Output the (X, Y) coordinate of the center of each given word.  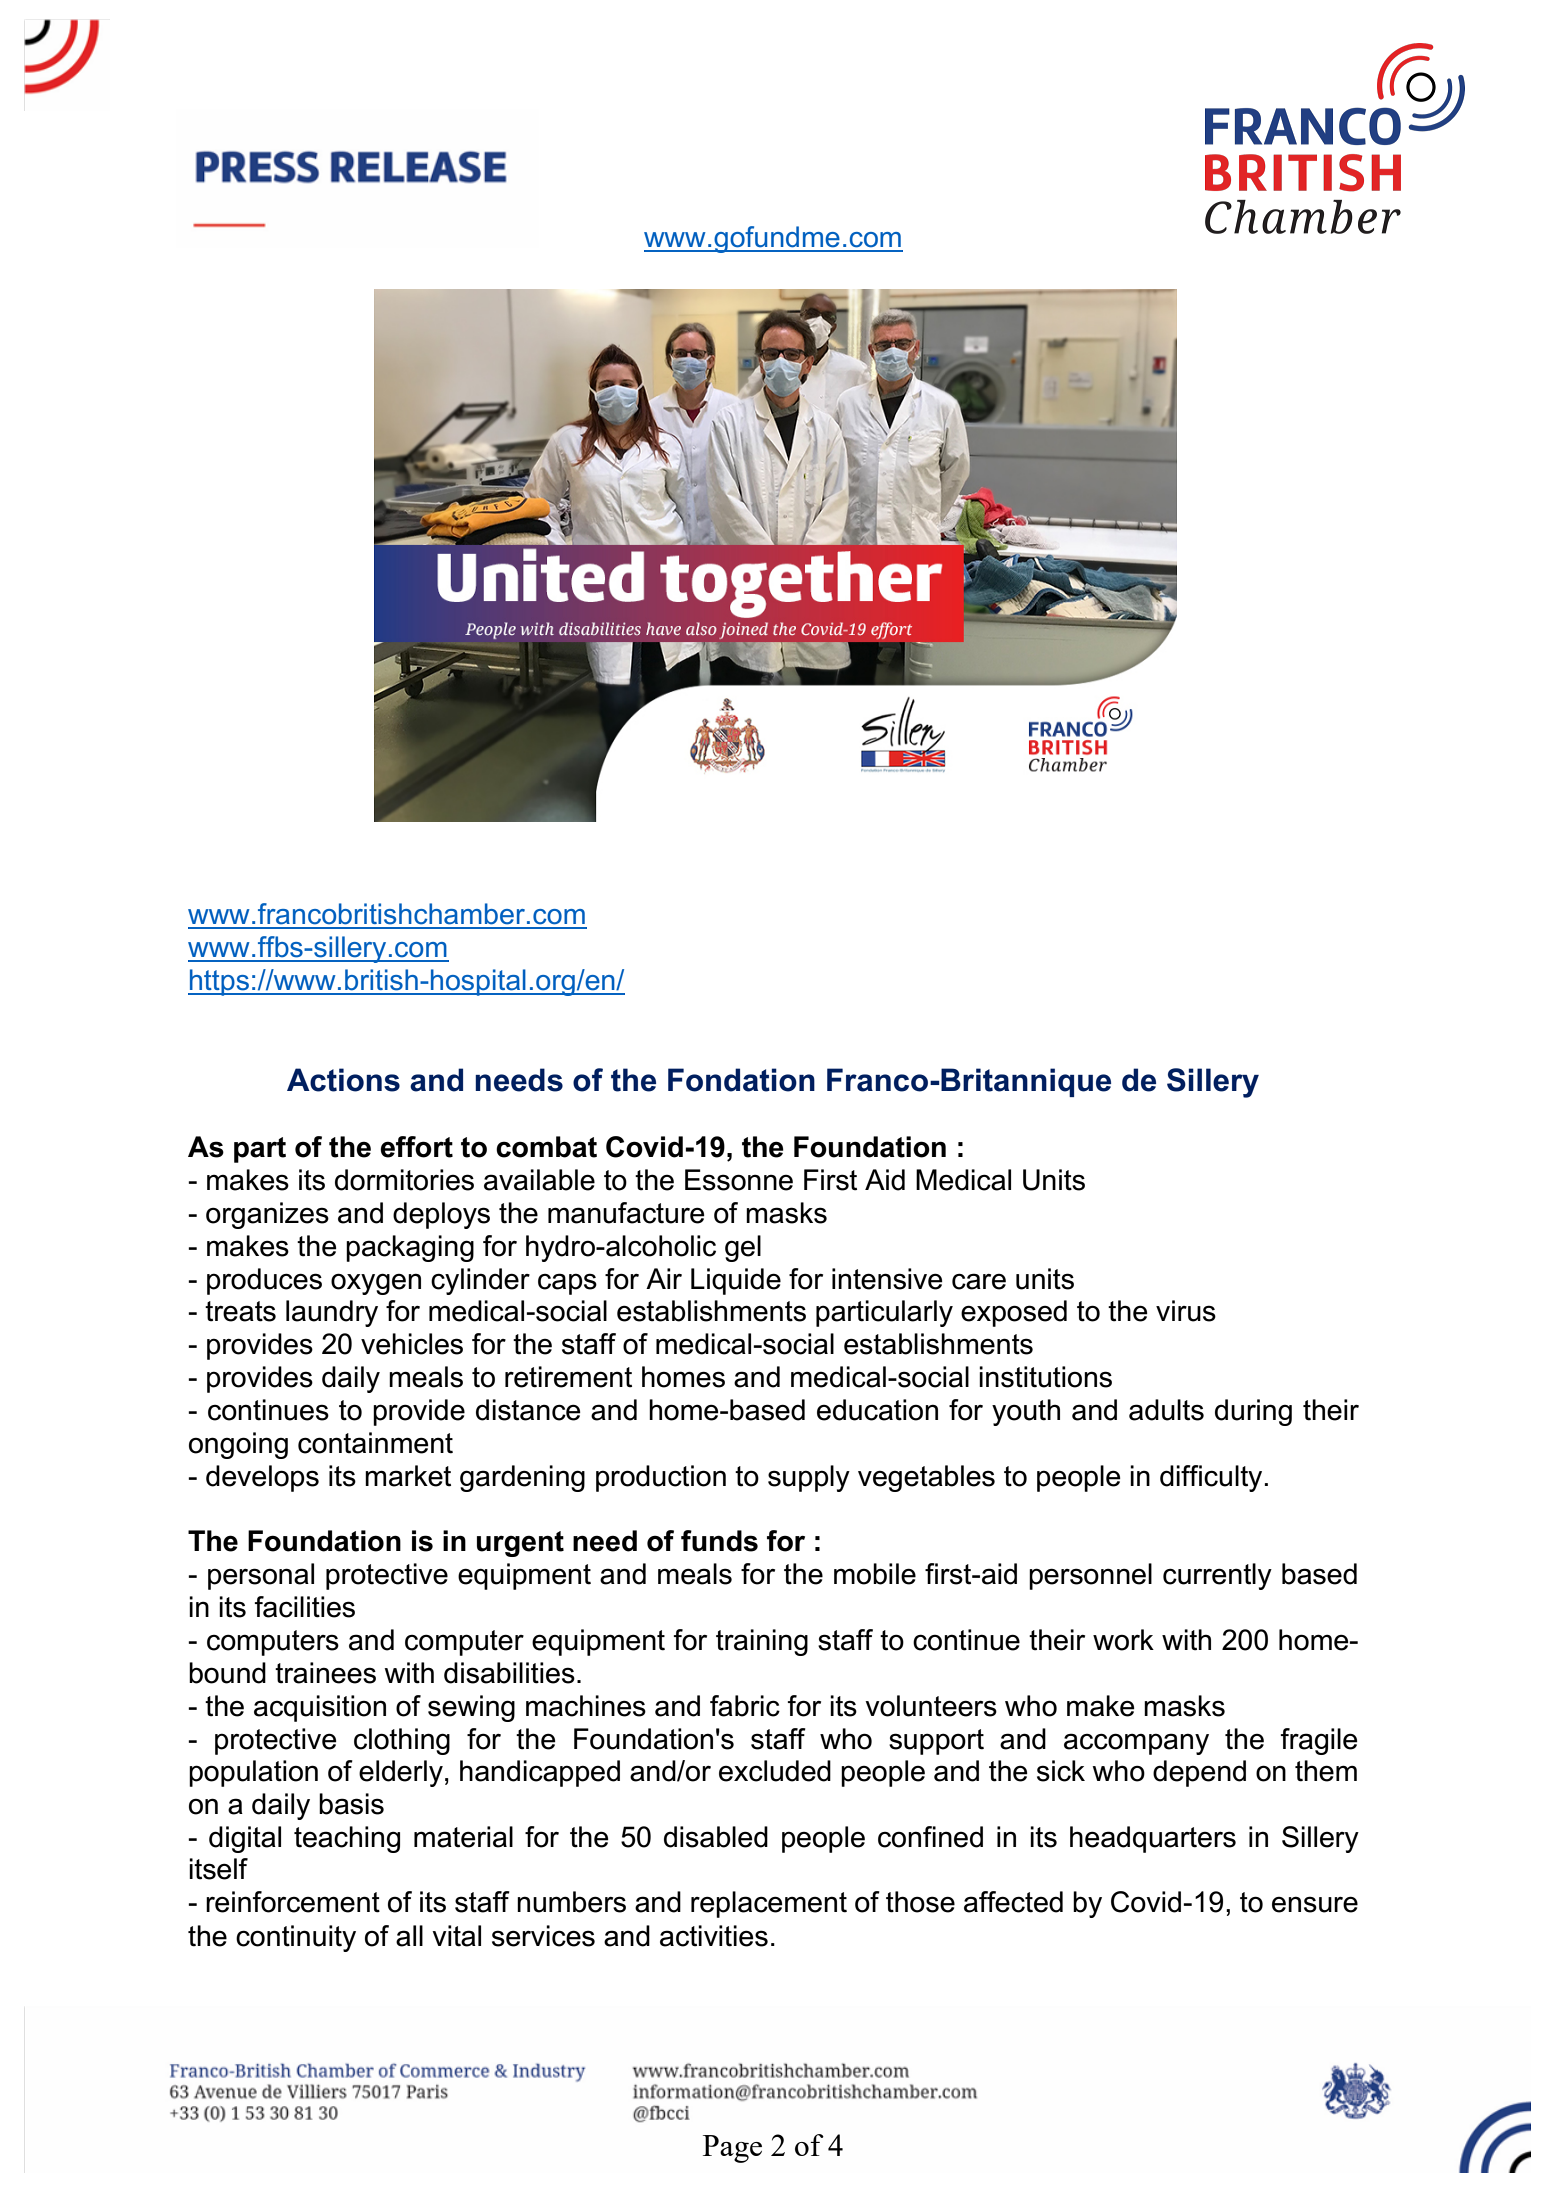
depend (1199, 1773)
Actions (343, 1080)
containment (375, 1443)
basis (351, 1804)
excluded (775, 1771)
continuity (296, 1938)
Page (732, 2149)
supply (809, 1478)
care (979, 1281)
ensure (1315, 1904)
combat (546, 1147)
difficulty (1211, 1478)
